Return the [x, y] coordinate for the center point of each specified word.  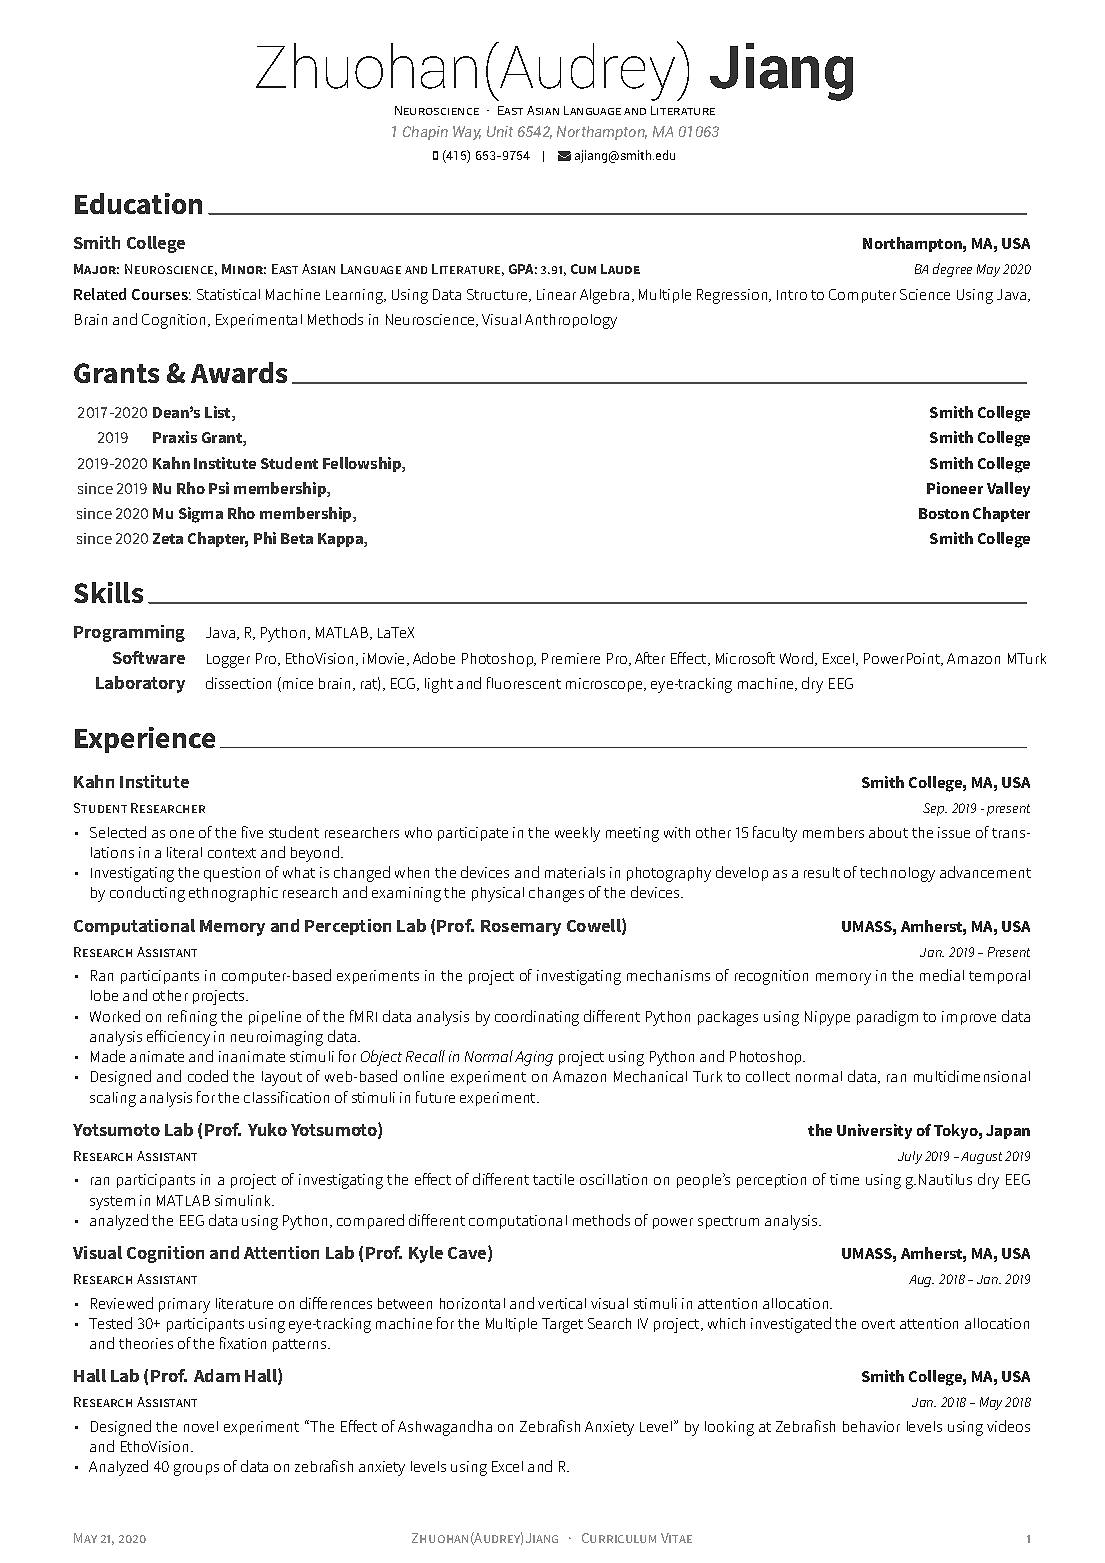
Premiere [571, 658]
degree [952, 270]
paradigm [887, 1018]
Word [798, 659]
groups [196, 1470]
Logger [228, 661]
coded [208, 1076]
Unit [500, 131]
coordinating [537, 1018]
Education [138, 203]
